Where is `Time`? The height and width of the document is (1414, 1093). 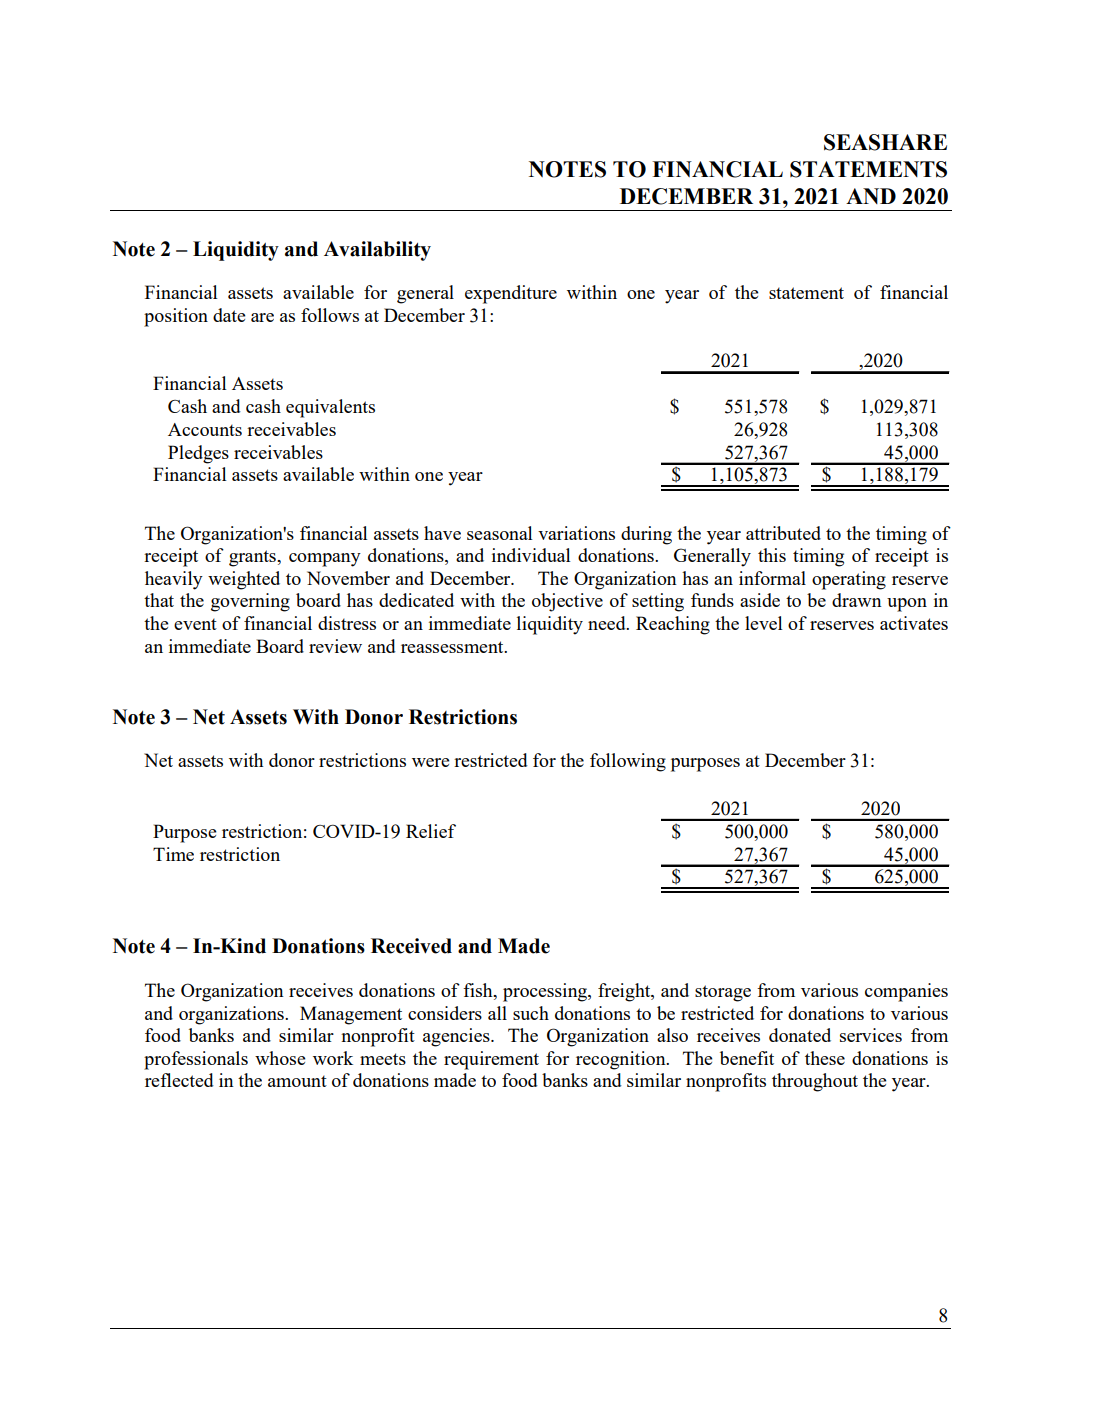
Time is located at coordinates (173, 854).
